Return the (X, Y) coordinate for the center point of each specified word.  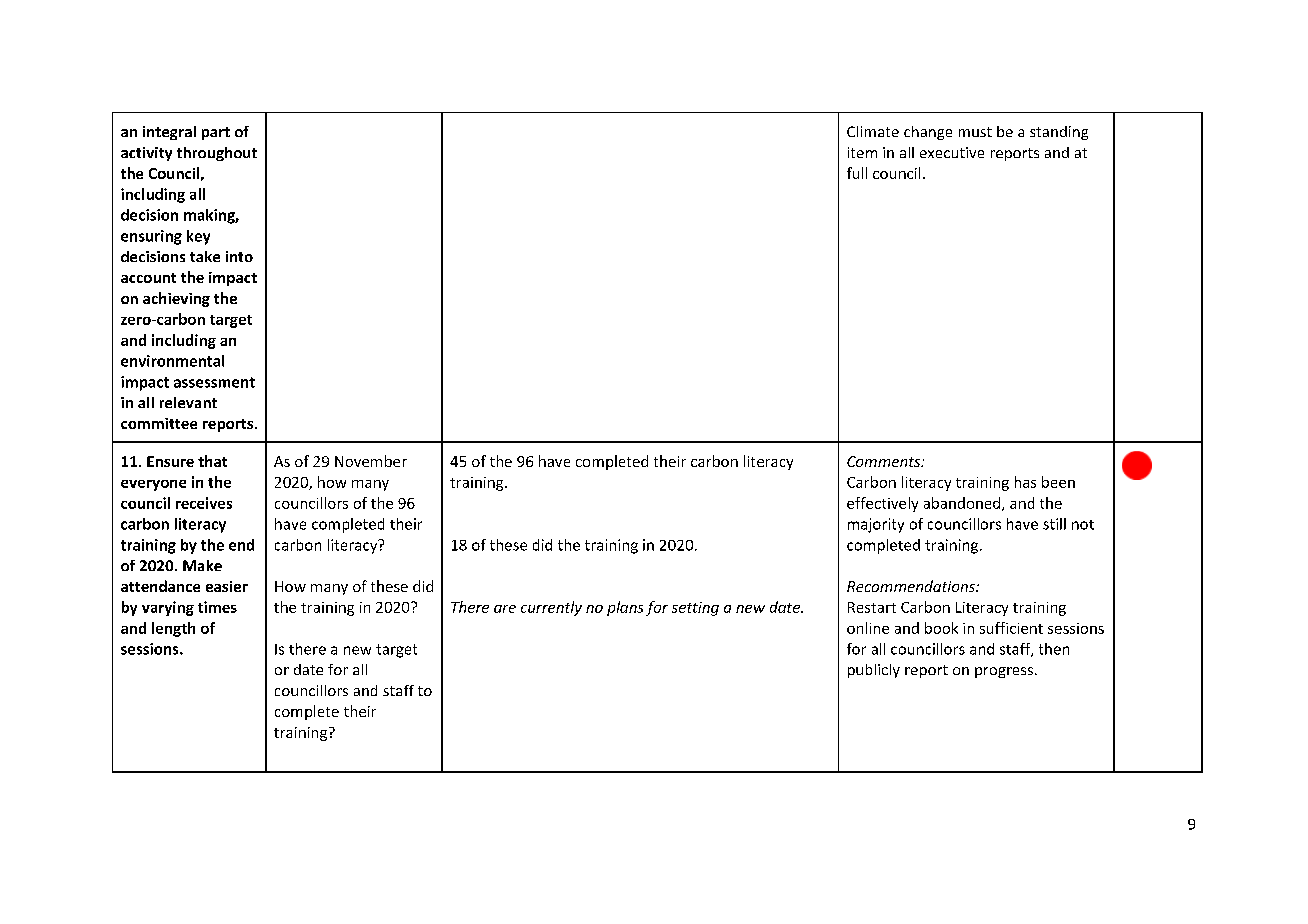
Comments (885, 461)
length (173, 629)
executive (952, 152)
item (862, 152)
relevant (188, 402)
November (371, 461)
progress (1005, 672)
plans (625, 608)
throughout (217, 154)
